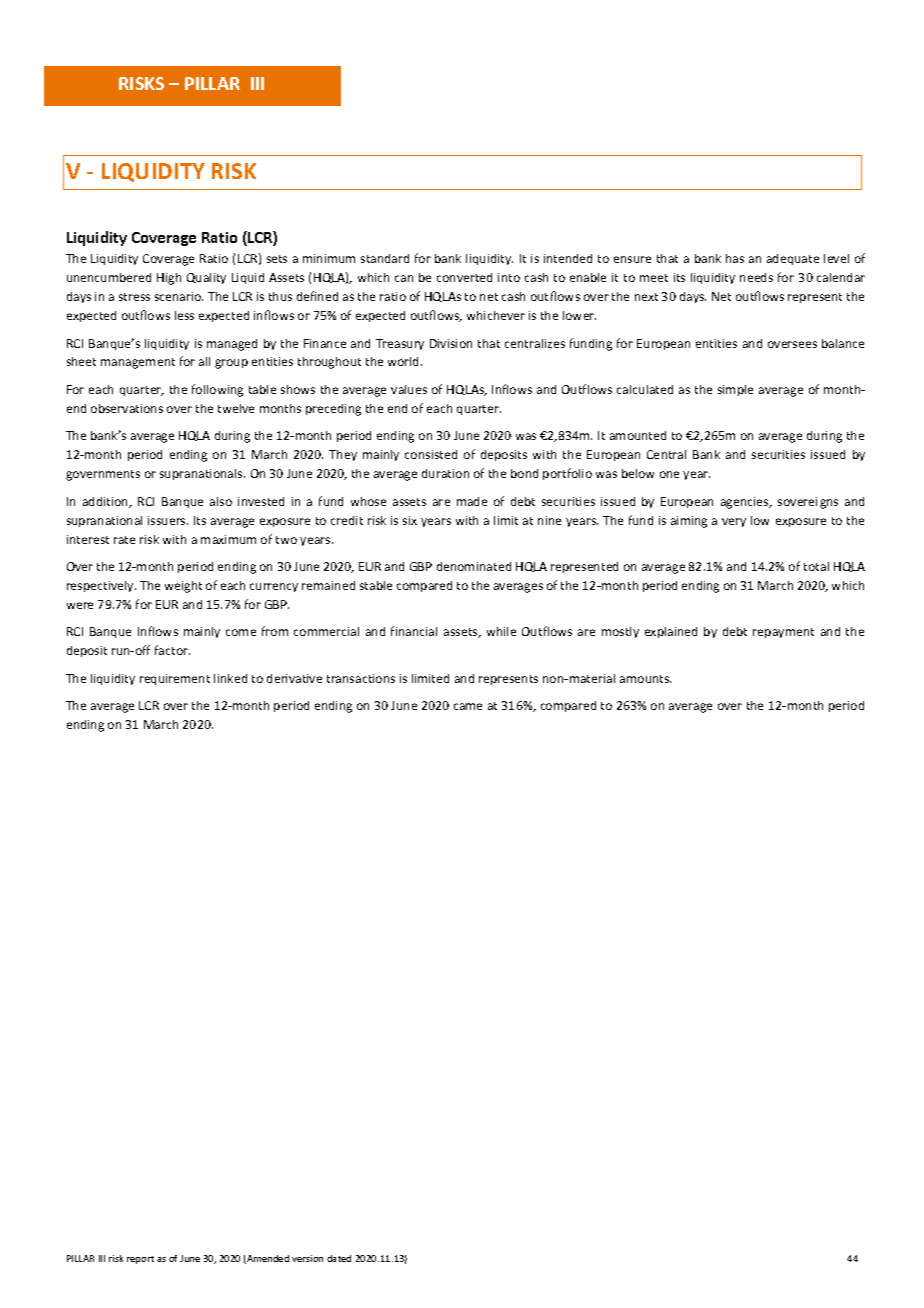 This page has height=1308, width=924. Describe the element at coordinates (140, 1260) in the page. I see `report` at that location.
